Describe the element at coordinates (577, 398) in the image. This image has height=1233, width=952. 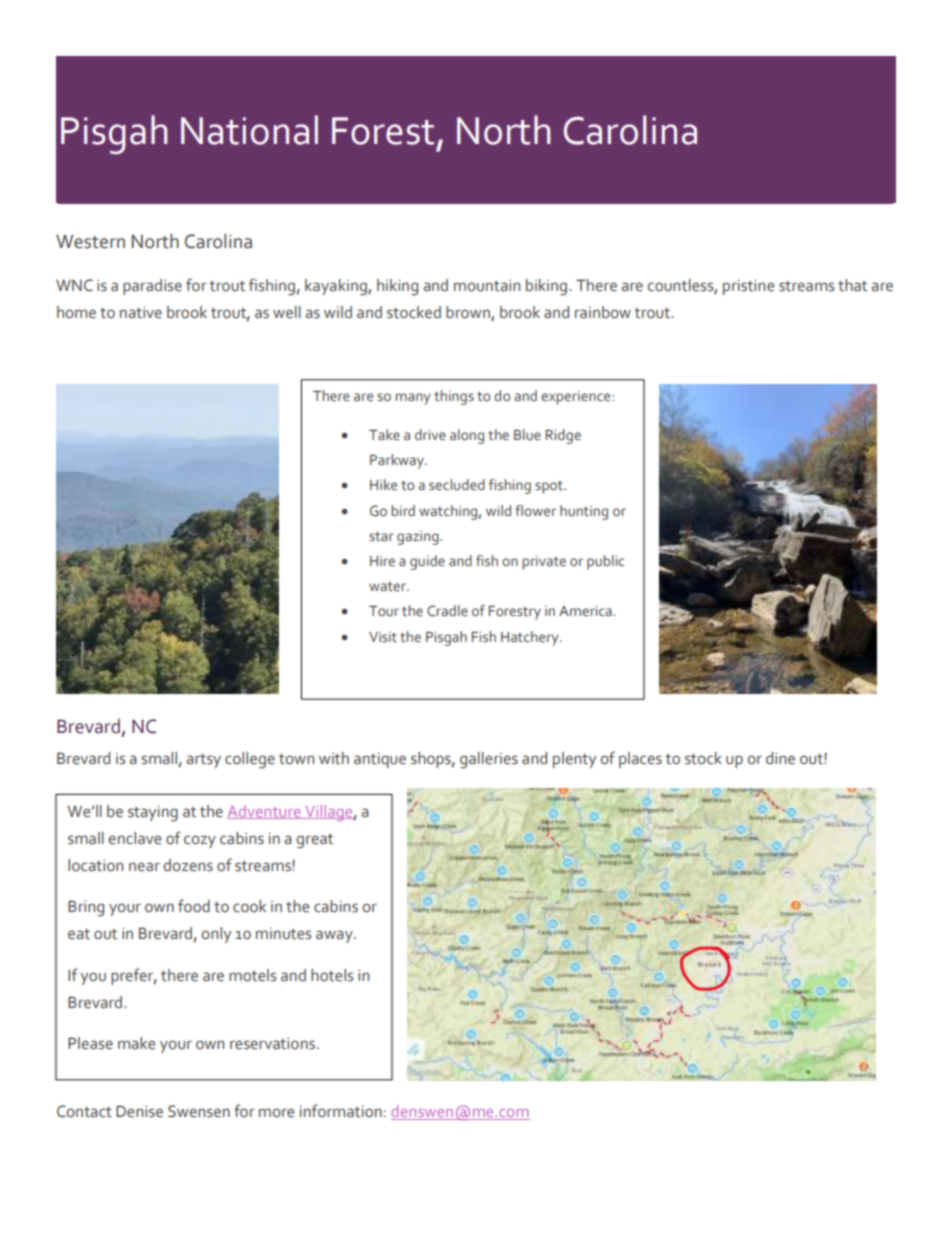
I see `experience` at that location.
